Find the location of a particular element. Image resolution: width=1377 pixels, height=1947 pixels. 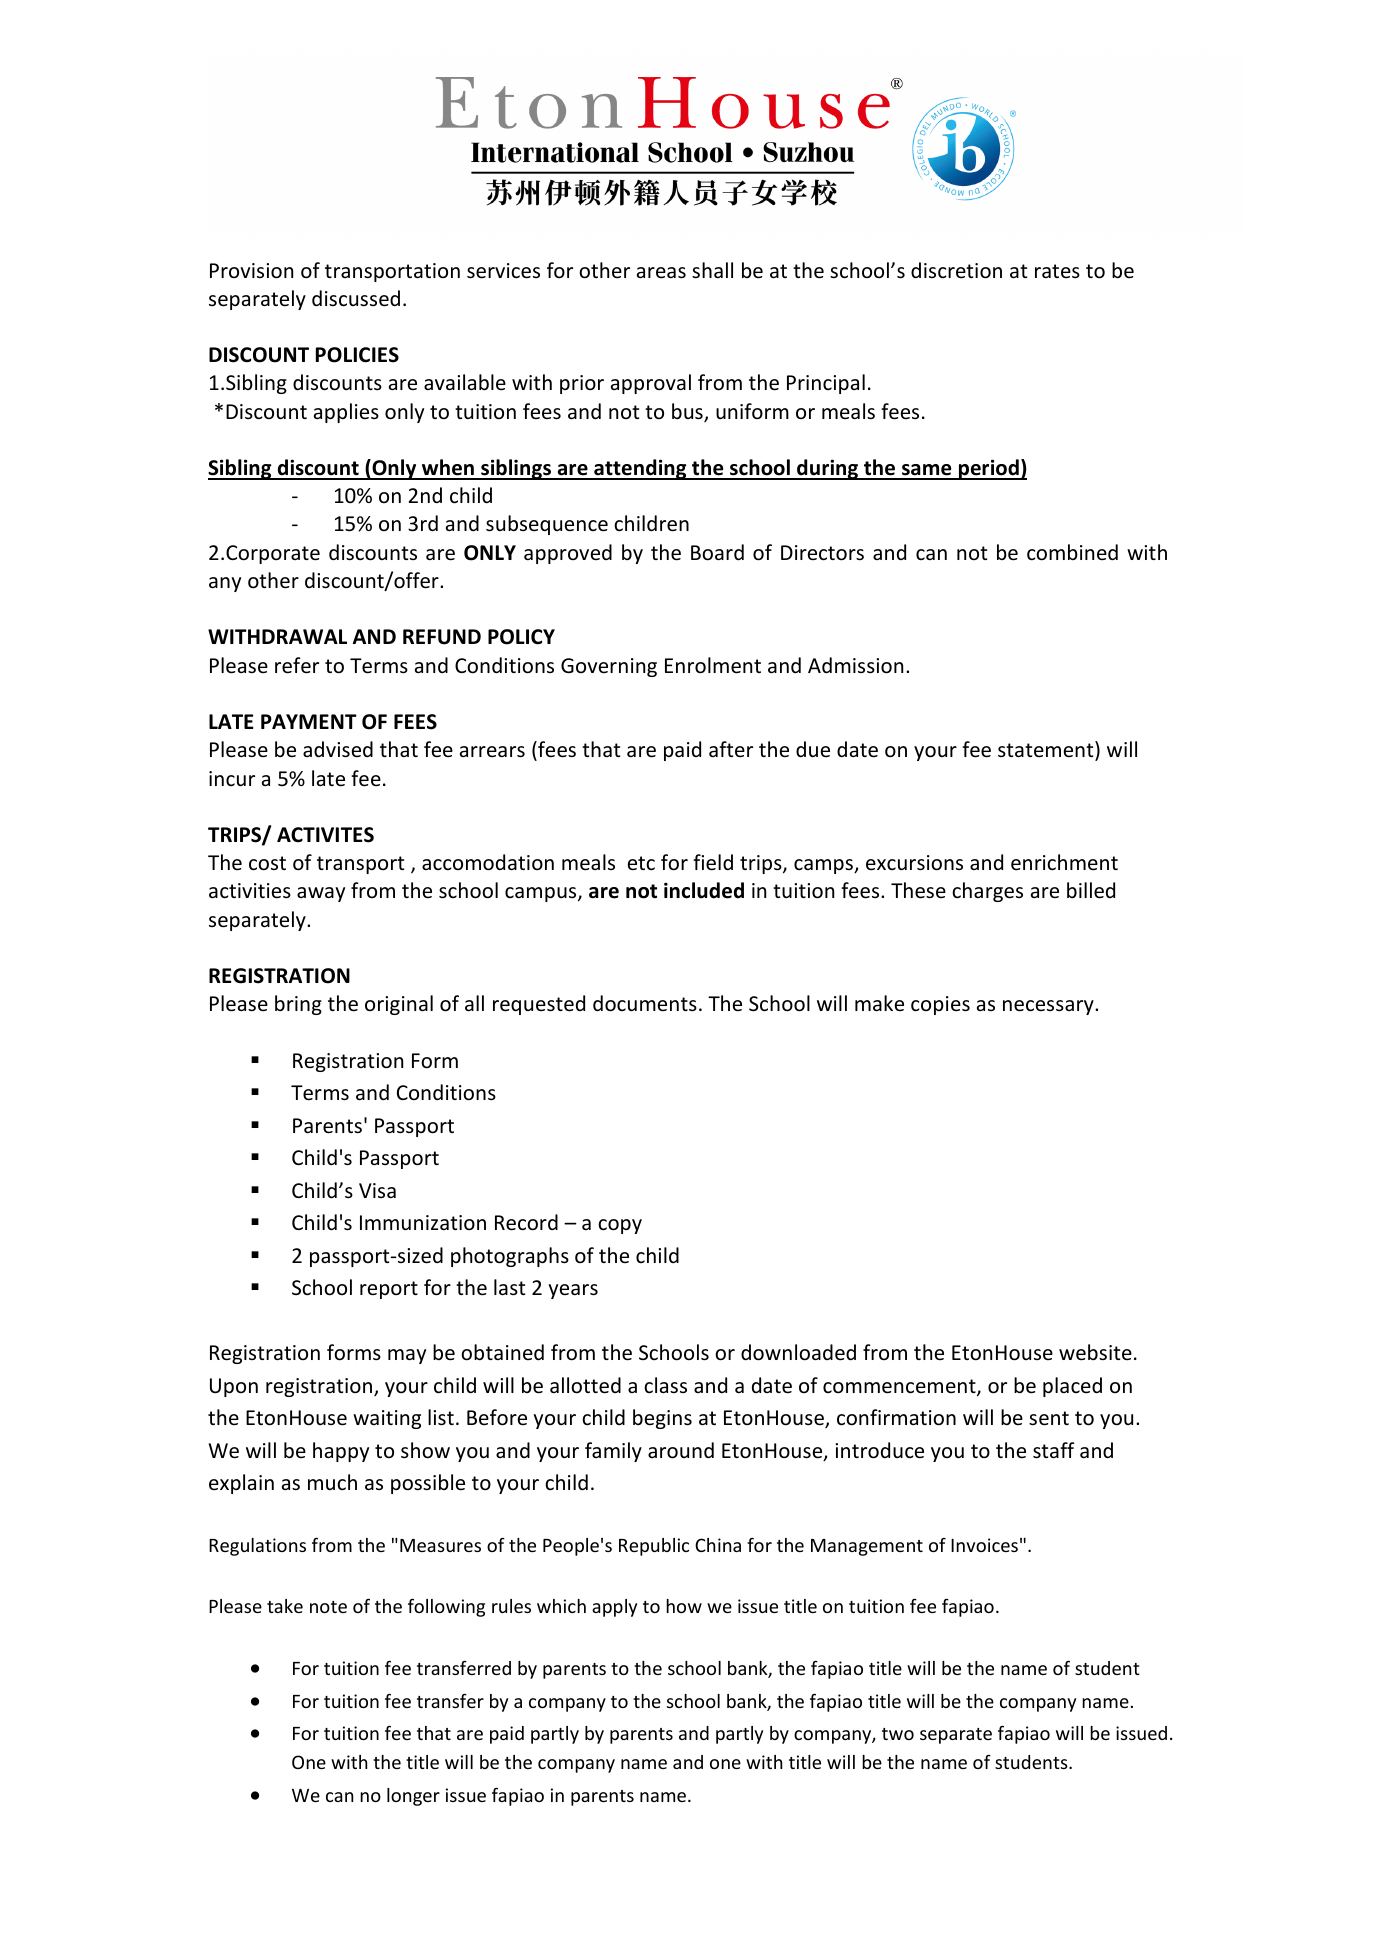

copies is located at coordinates (940, 1005).
